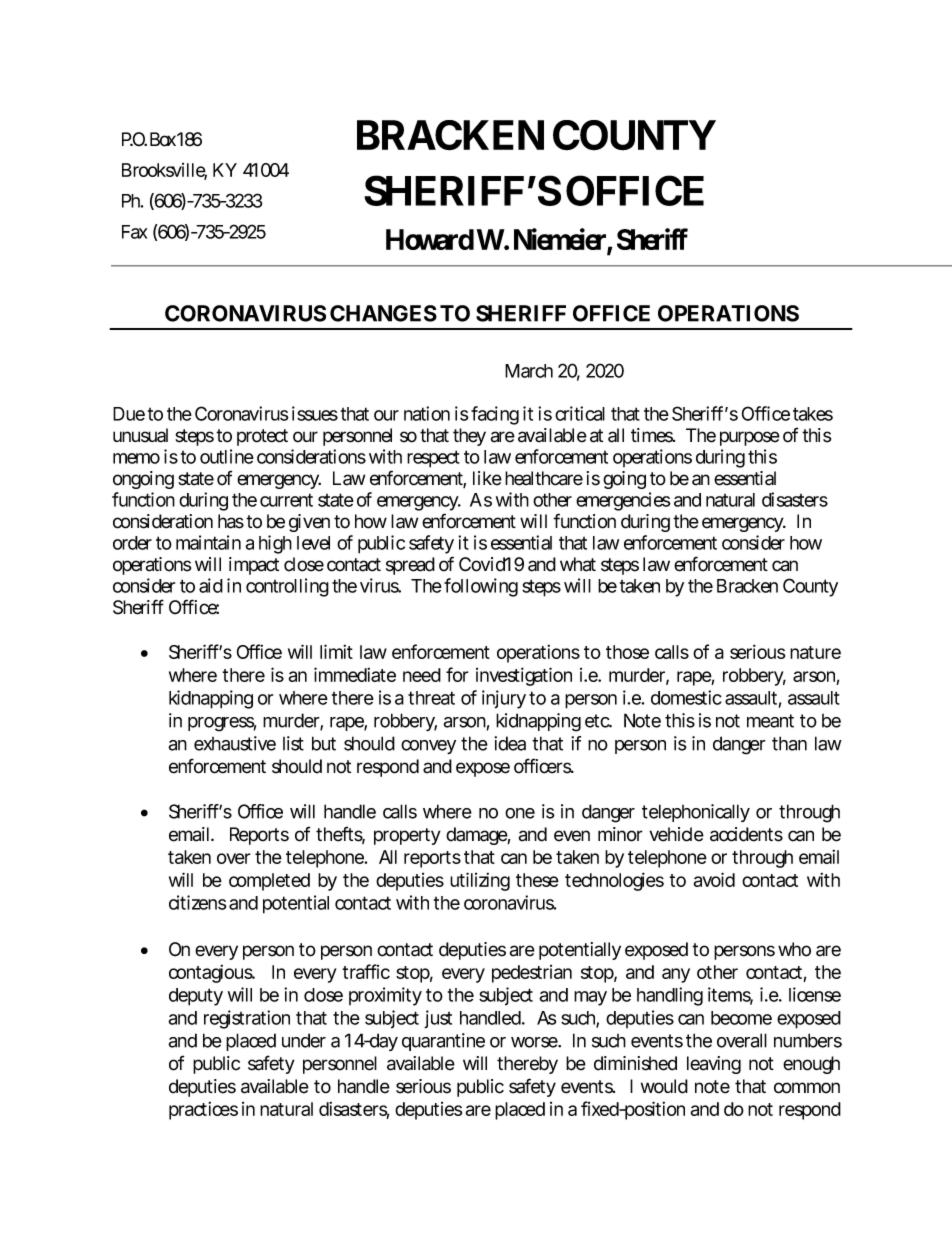 This page has height=1233, width=952. Describe the element at coordinates (443, 1042) in the page. I see `quarantine` at that location.
